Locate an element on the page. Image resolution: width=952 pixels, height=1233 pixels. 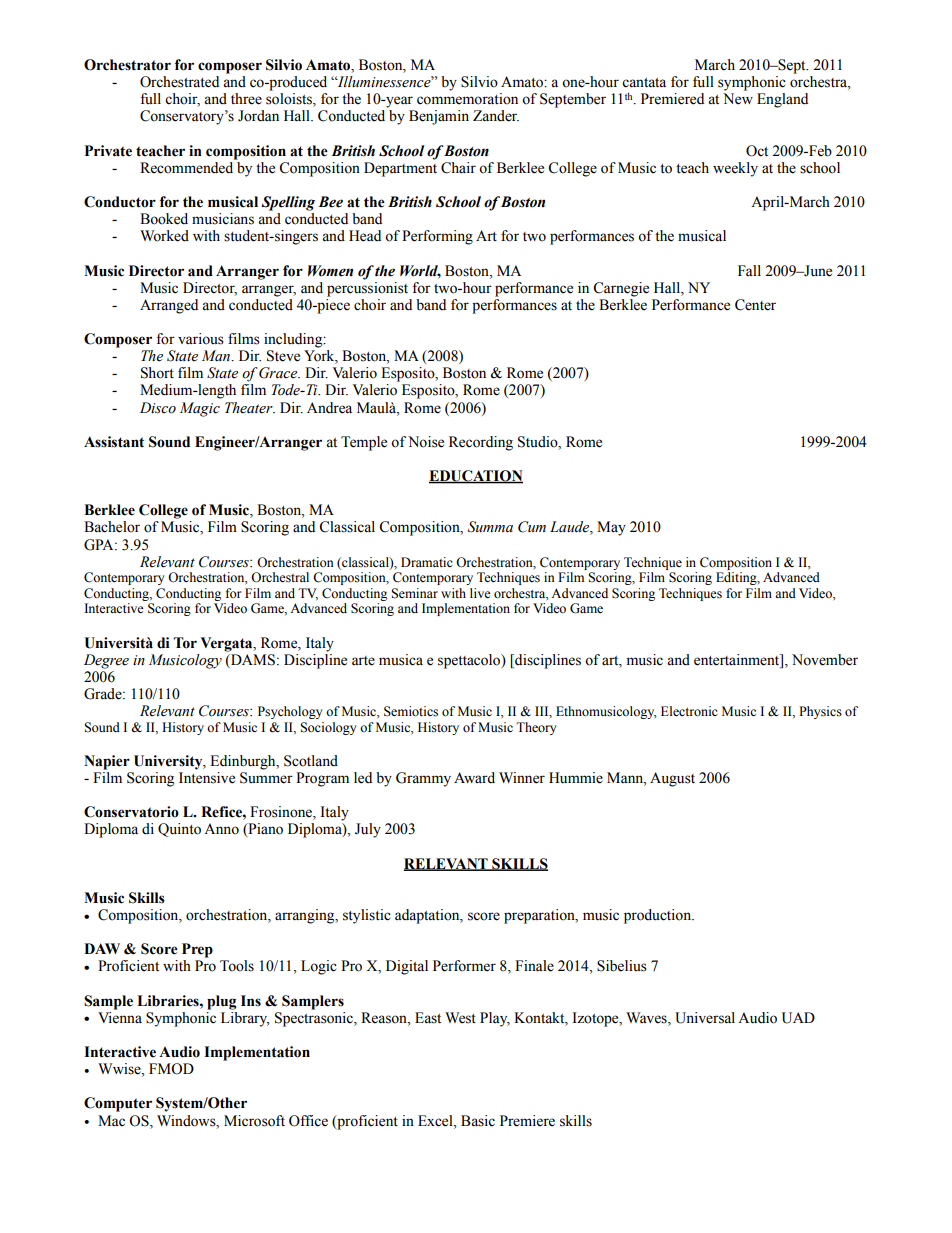
Award is located at coordinates (474, 778).
